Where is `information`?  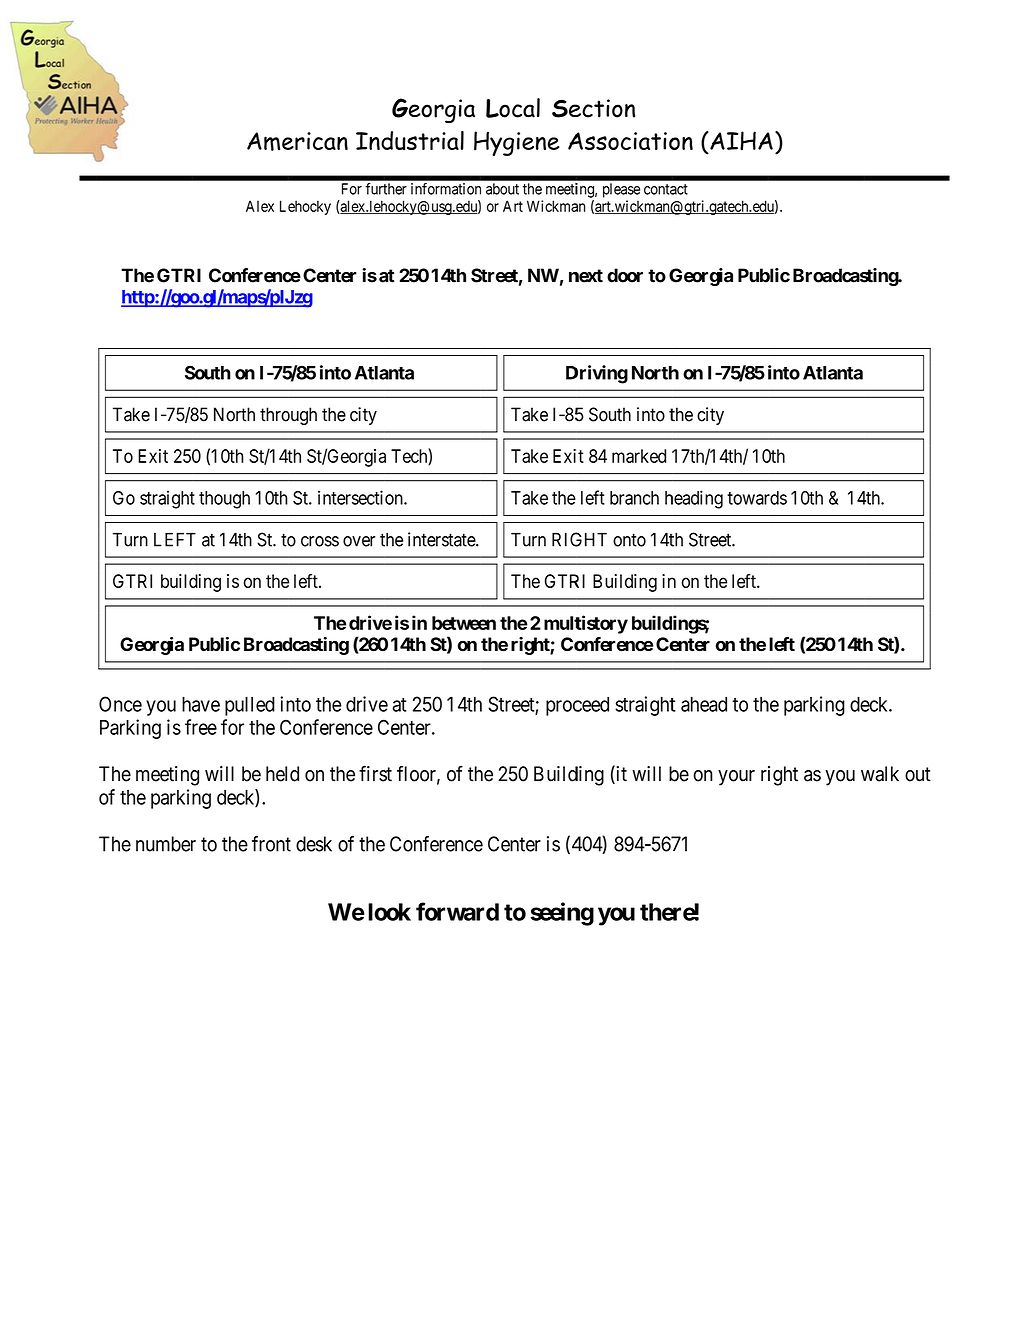 information is located at coordinates (446, 189).
